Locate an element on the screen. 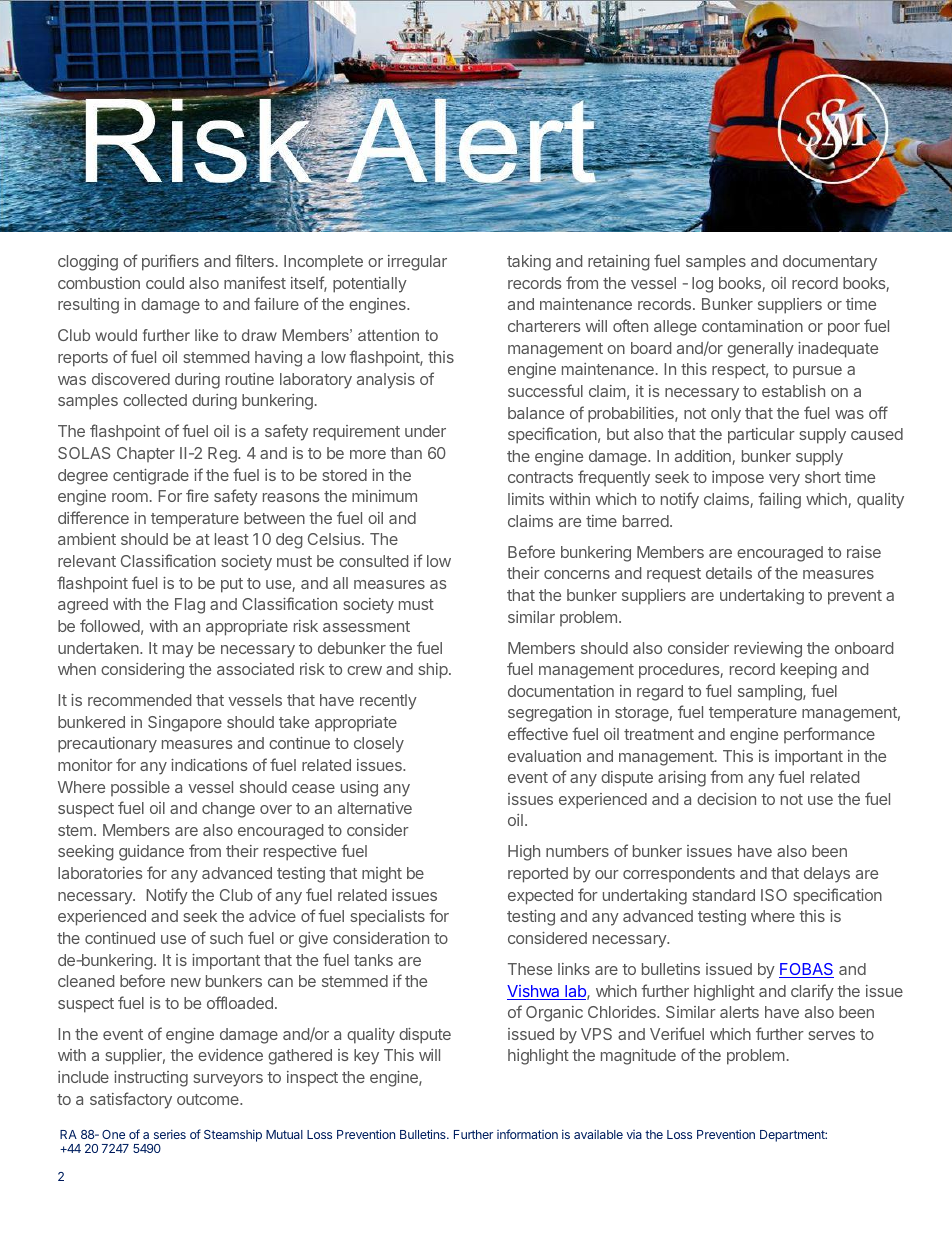 The height and width of the screenshot is (1233, 952). irregular is located at coordinates (417, 263).
